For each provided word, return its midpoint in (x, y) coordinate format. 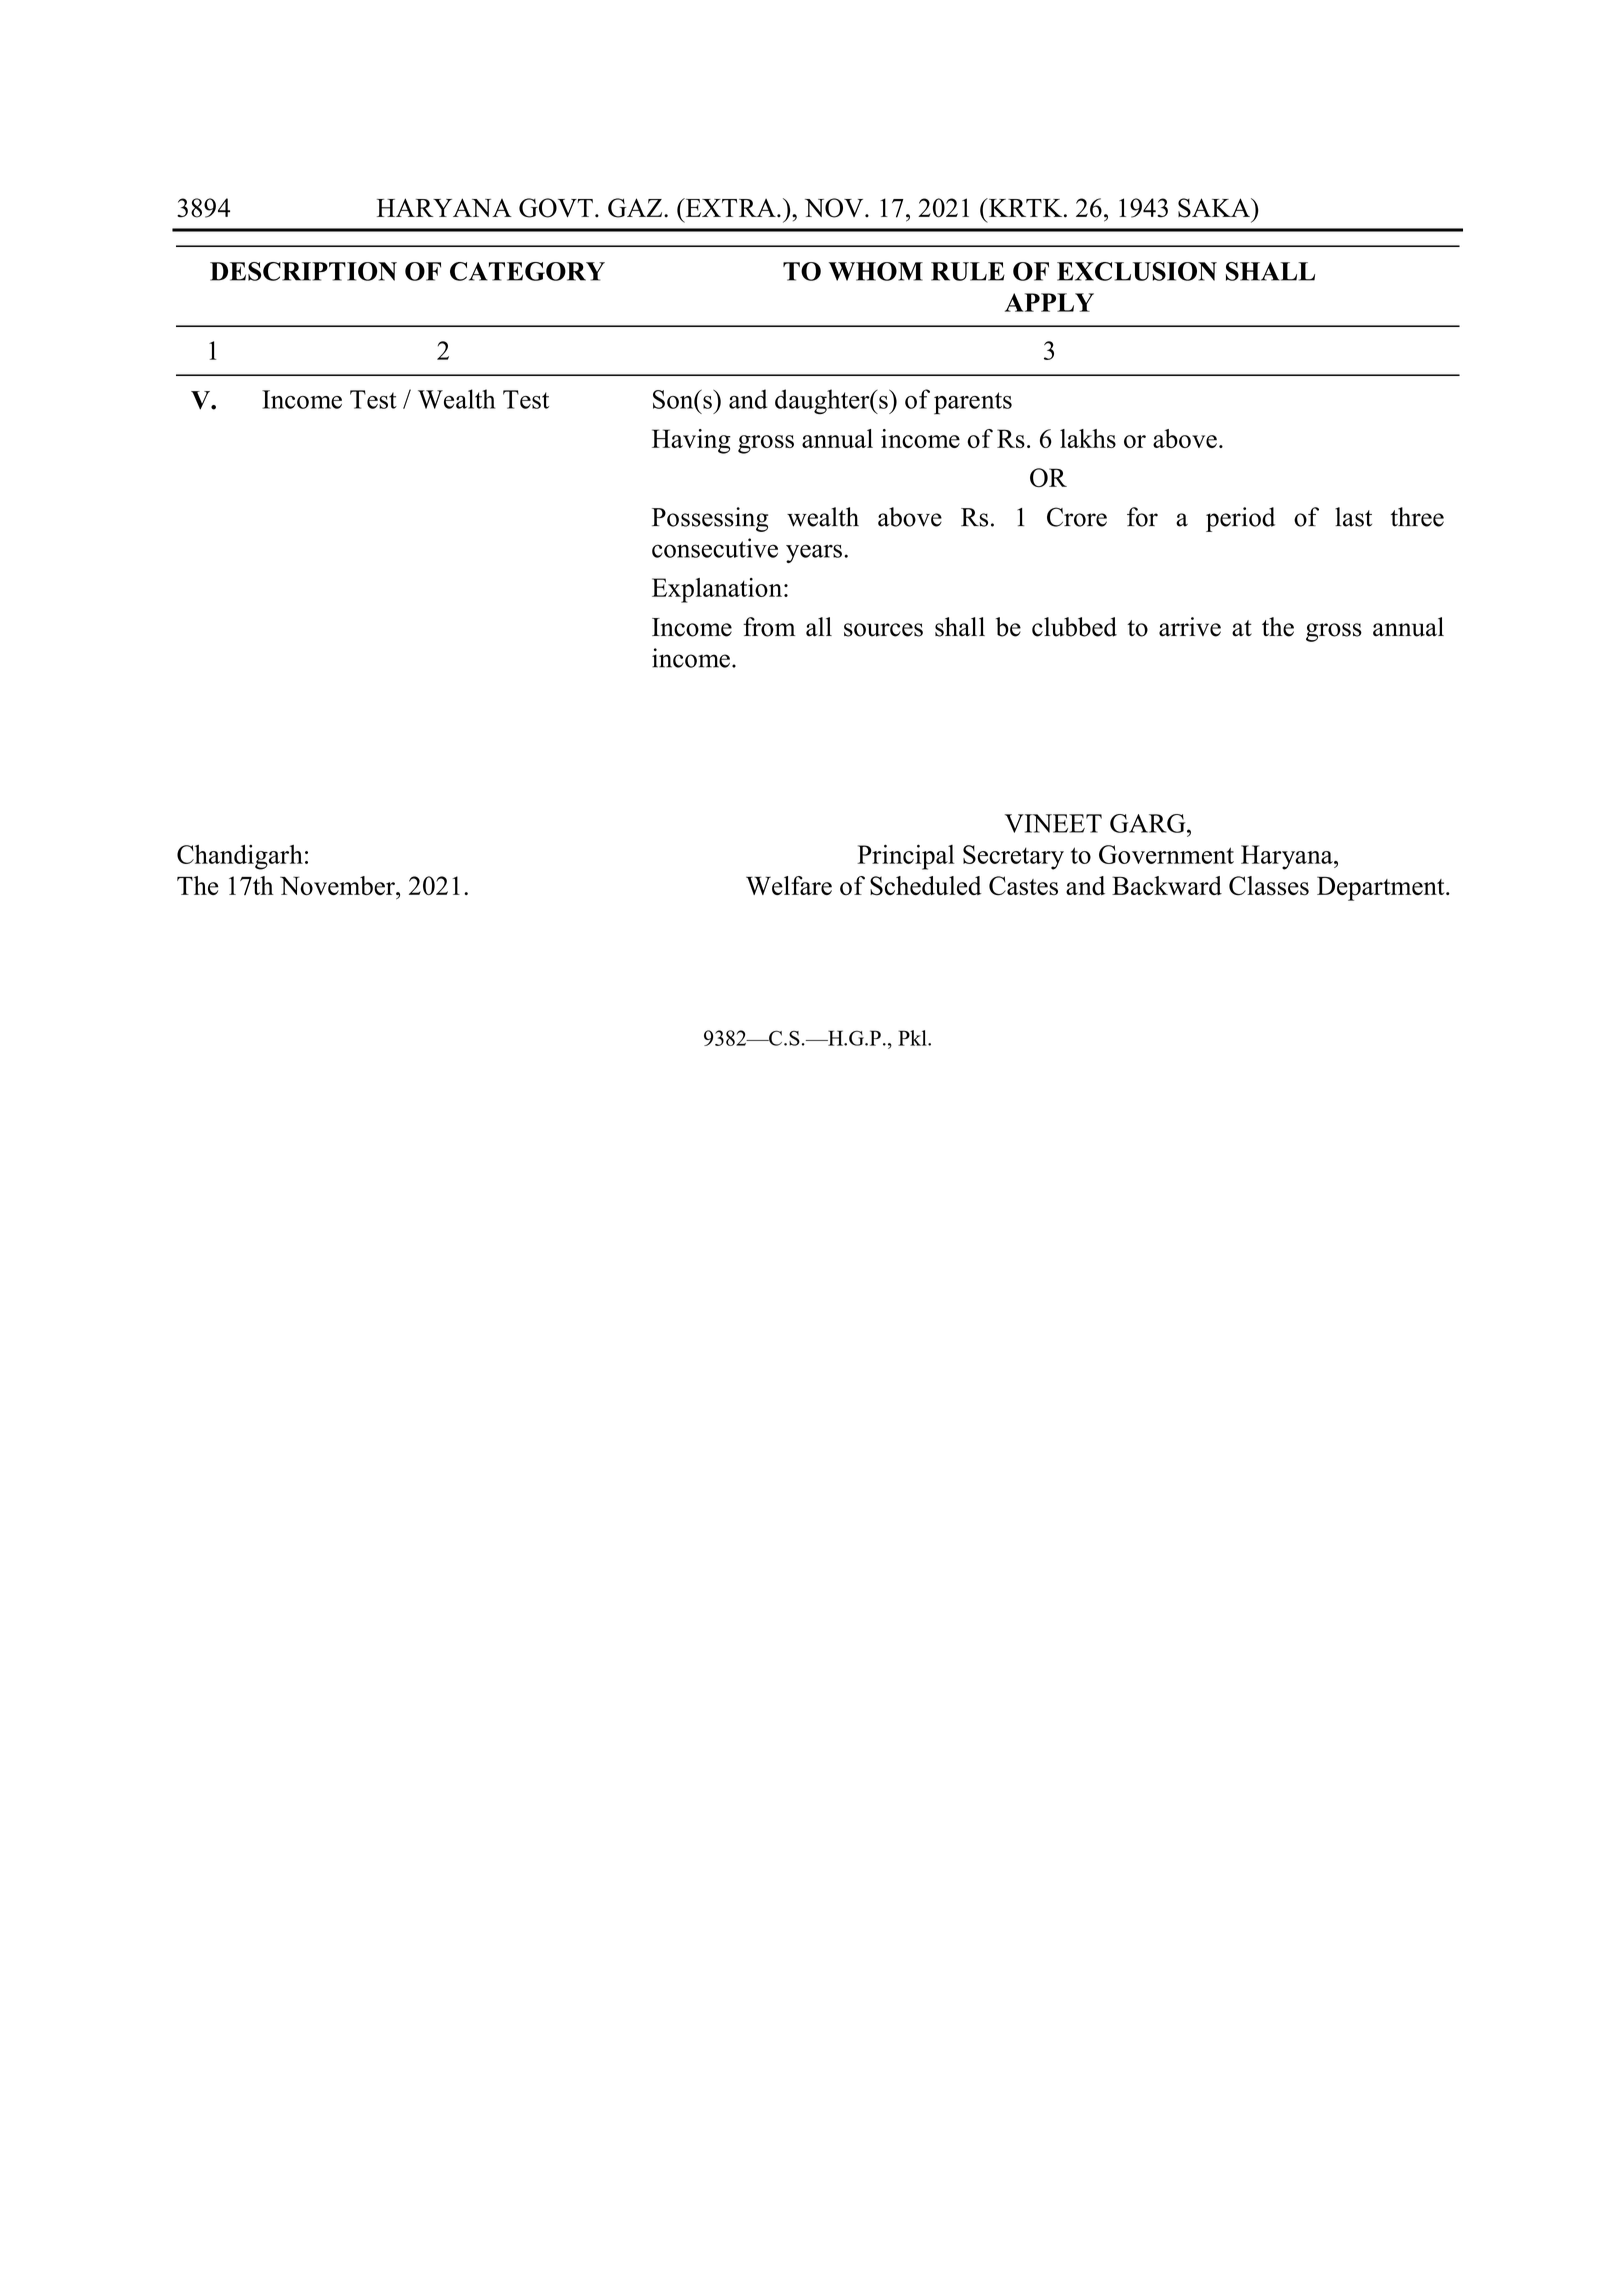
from (769, 627)
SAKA (1215, 208)
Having (691, 441)
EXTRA (730, 207)
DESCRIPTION (303, 271)
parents (973, 403)
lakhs (1088, 438)
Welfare (789, 885)
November (338, 886)
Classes (1269, 886)
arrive (1190, 627)
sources (883, 630)
